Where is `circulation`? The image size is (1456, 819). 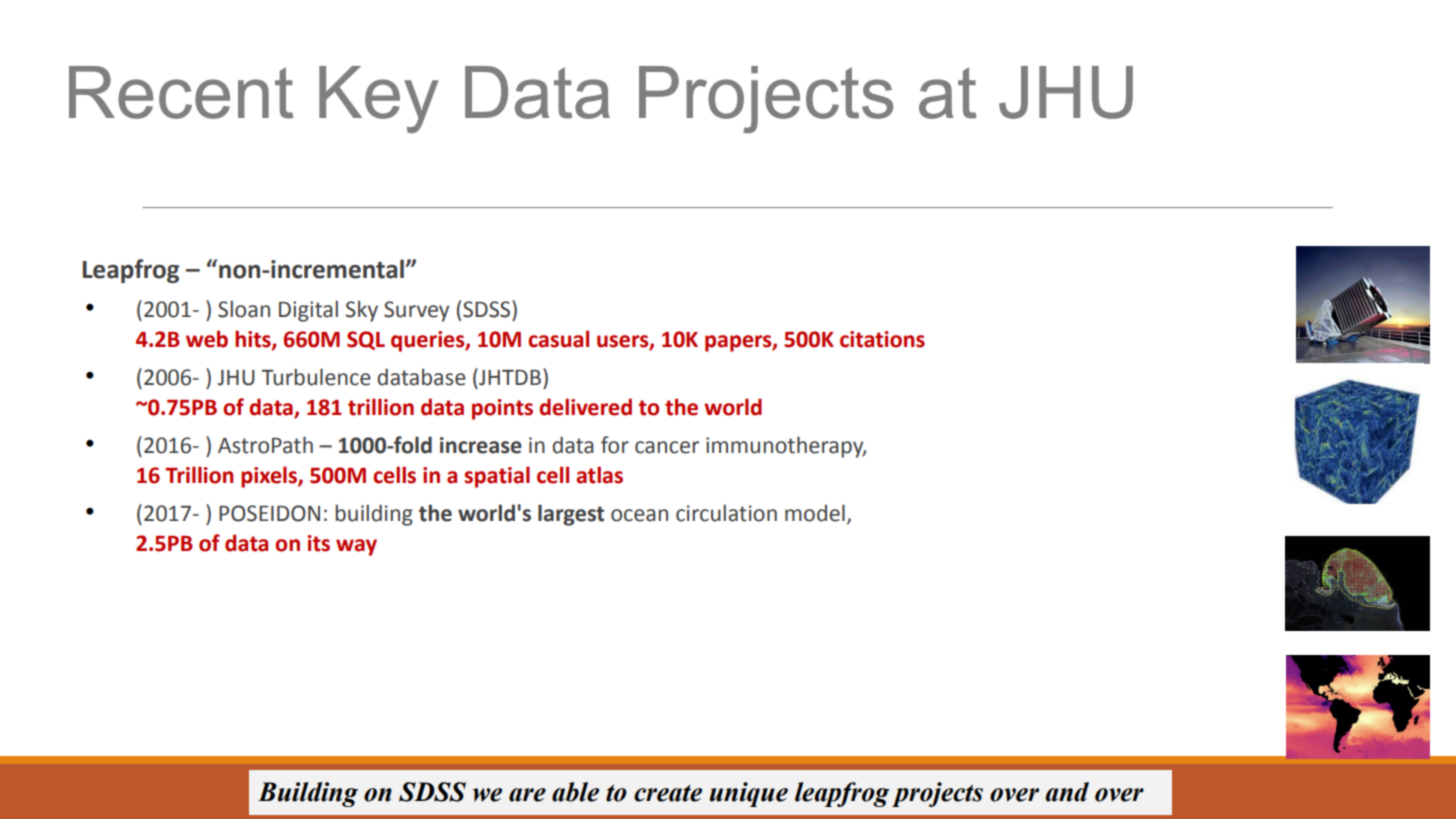
circulation is located at coordinates (726, 513).
